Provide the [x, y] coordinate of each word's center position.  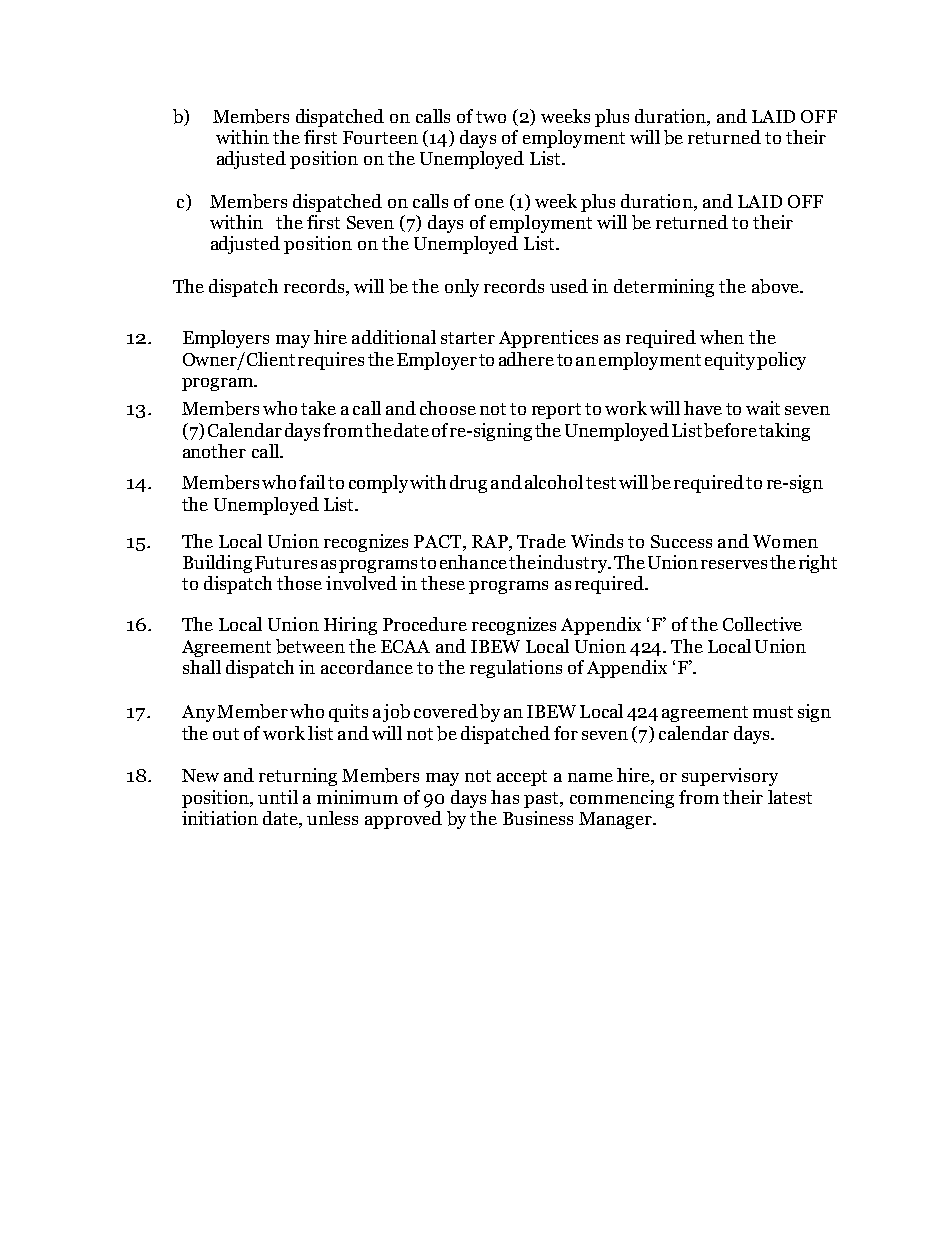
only [462, 288]
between [310, 646]
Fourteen [380, 137]
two [491, 117]
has [505, 797]
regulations [516, 669]
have [703, 408]
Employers [226, 339]
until [278, 797]
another [214, 451]
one [489, 203]
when [722, 337]
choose [448, 408]
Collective [762, 624]
